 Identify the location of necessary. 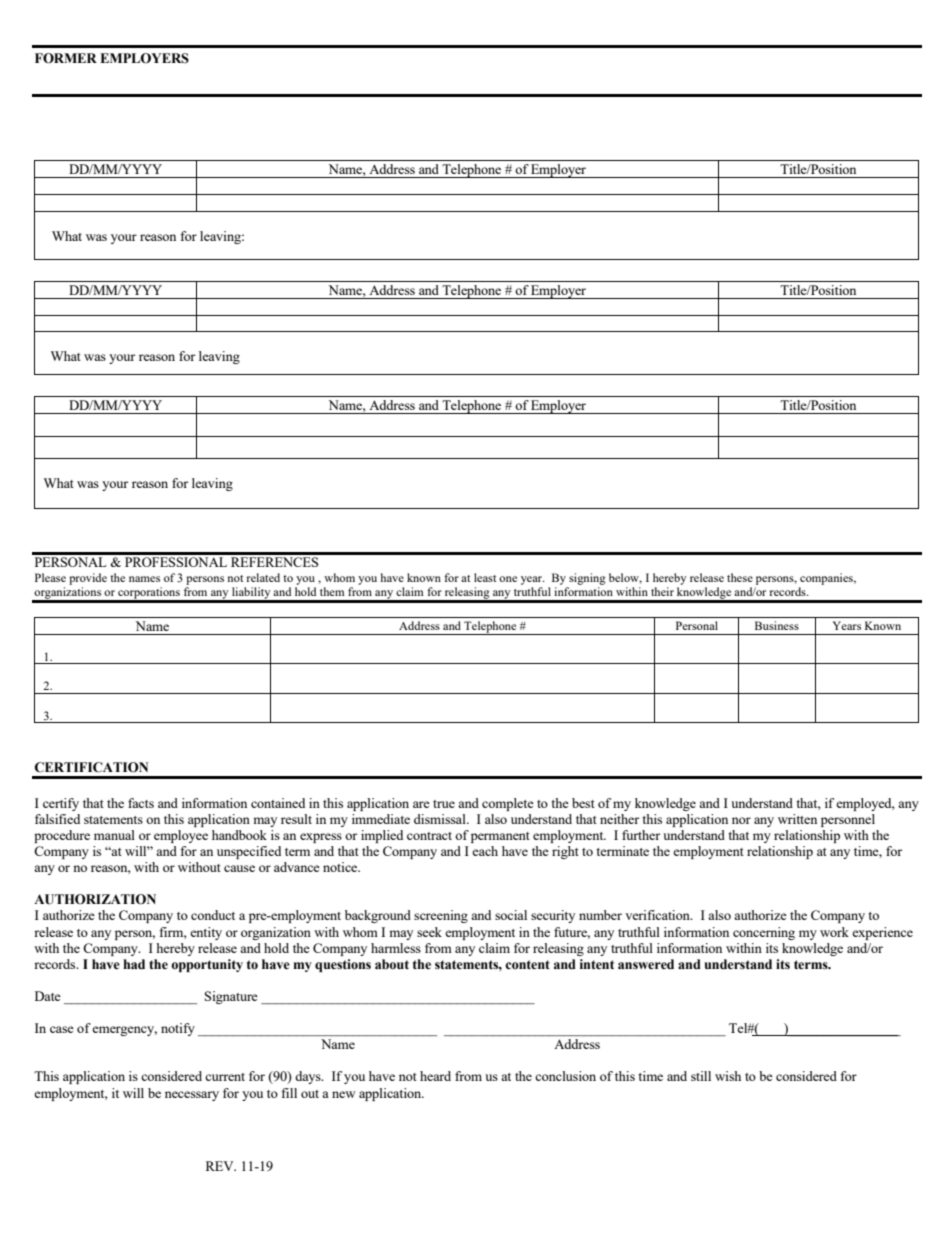
(192, 1096).
